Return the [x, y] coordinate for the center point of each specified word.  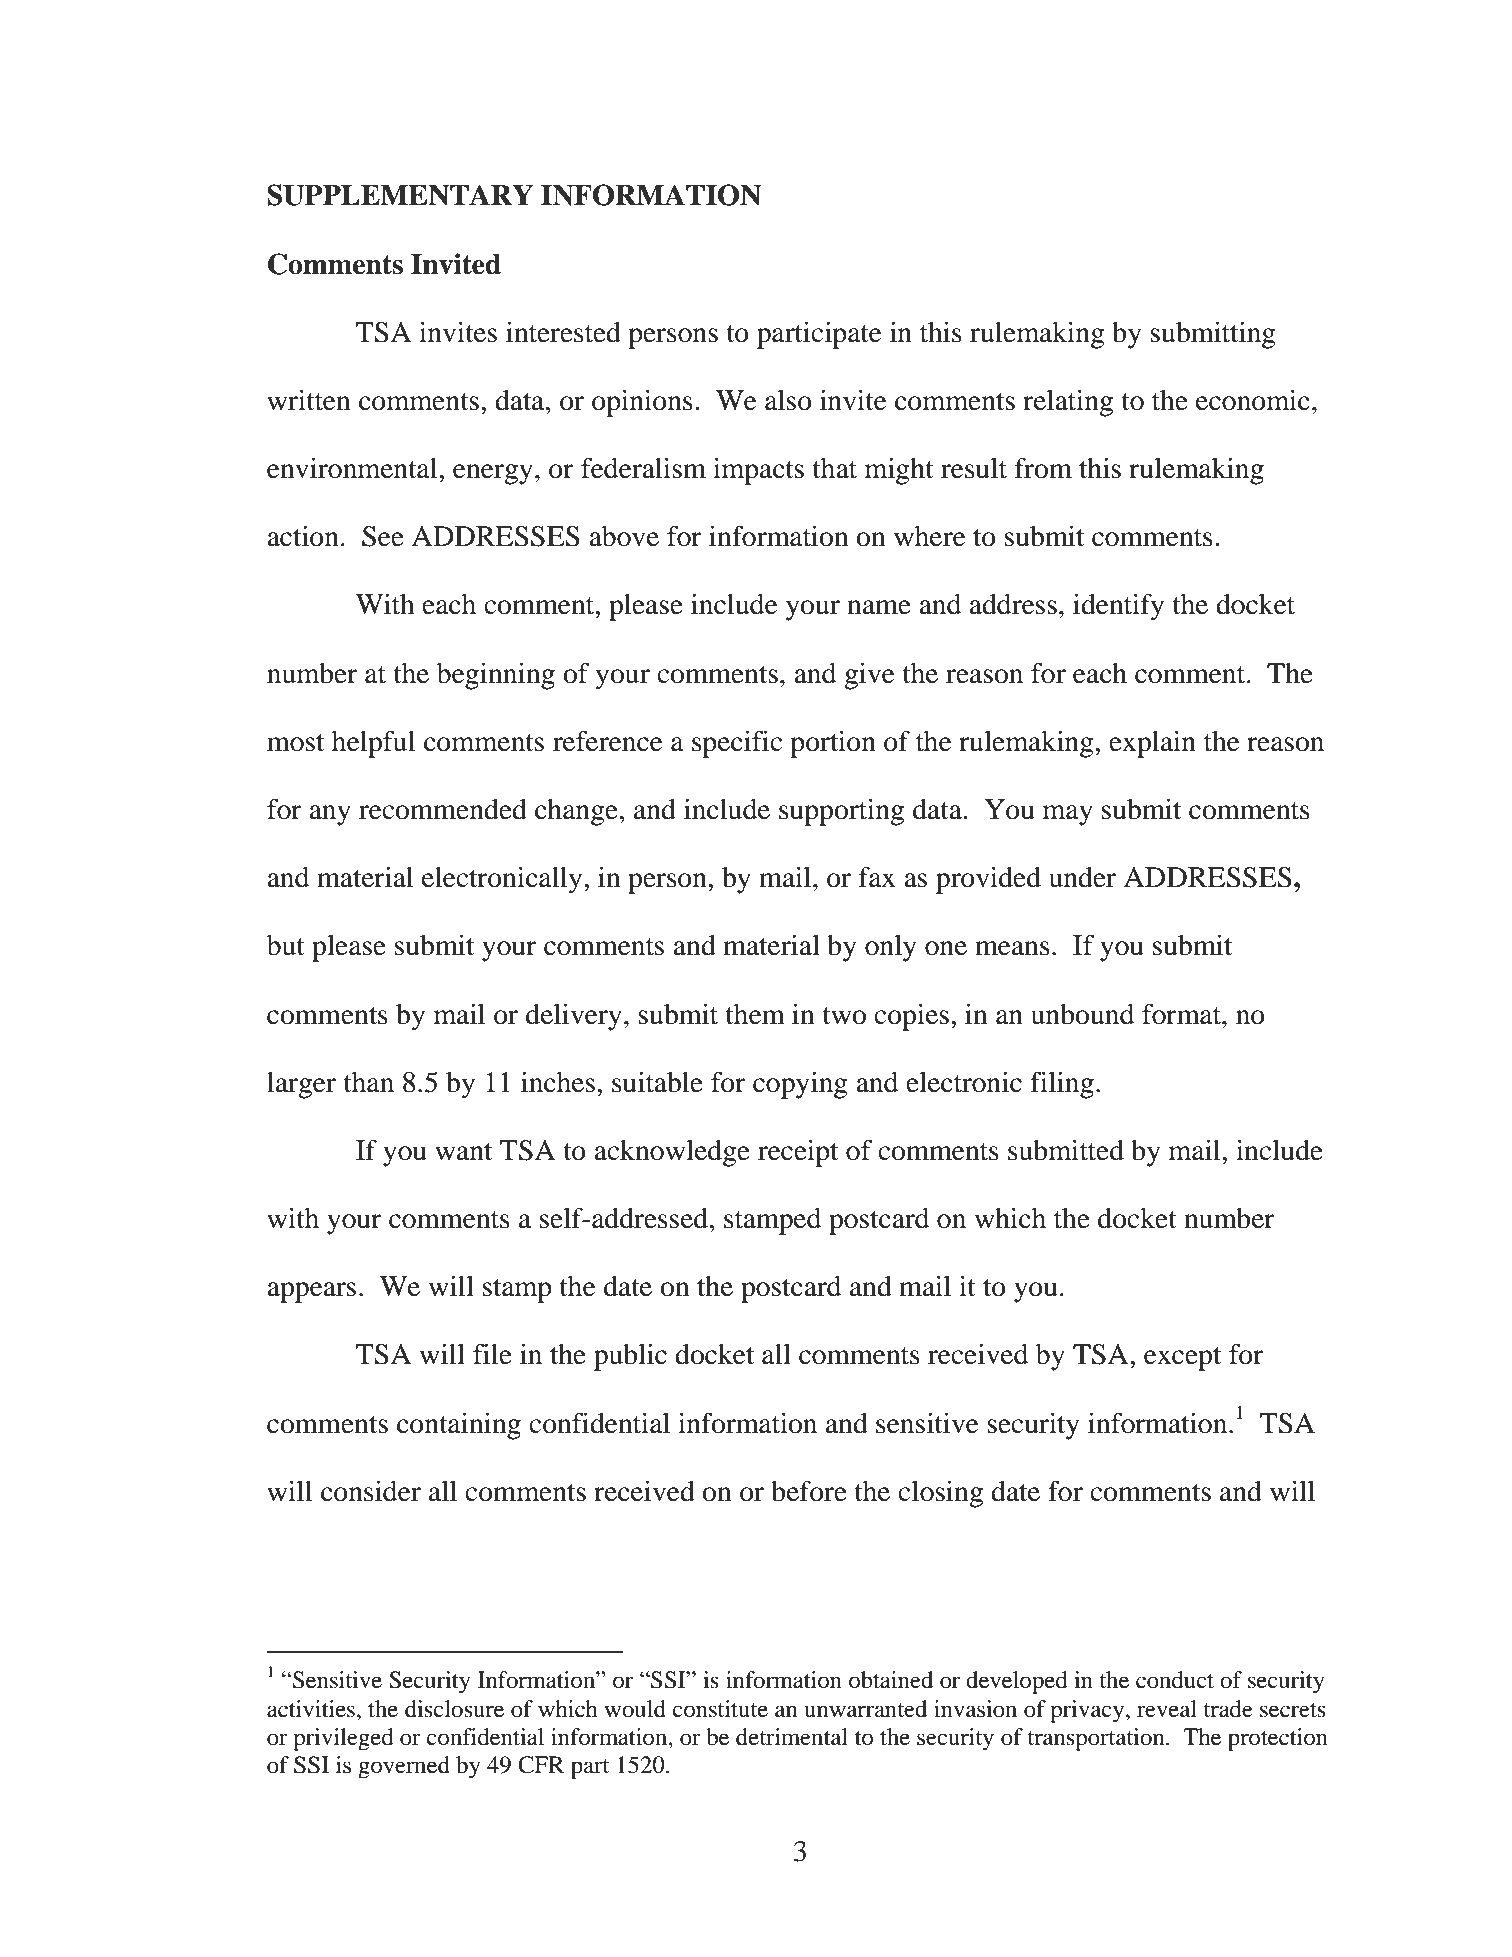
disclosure [454, 1709]
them [755, 1014]
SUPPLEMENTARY [400, 195]
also [788, 400]
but [286, 945]
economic [1253, 400]
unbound [1082, 1014]
